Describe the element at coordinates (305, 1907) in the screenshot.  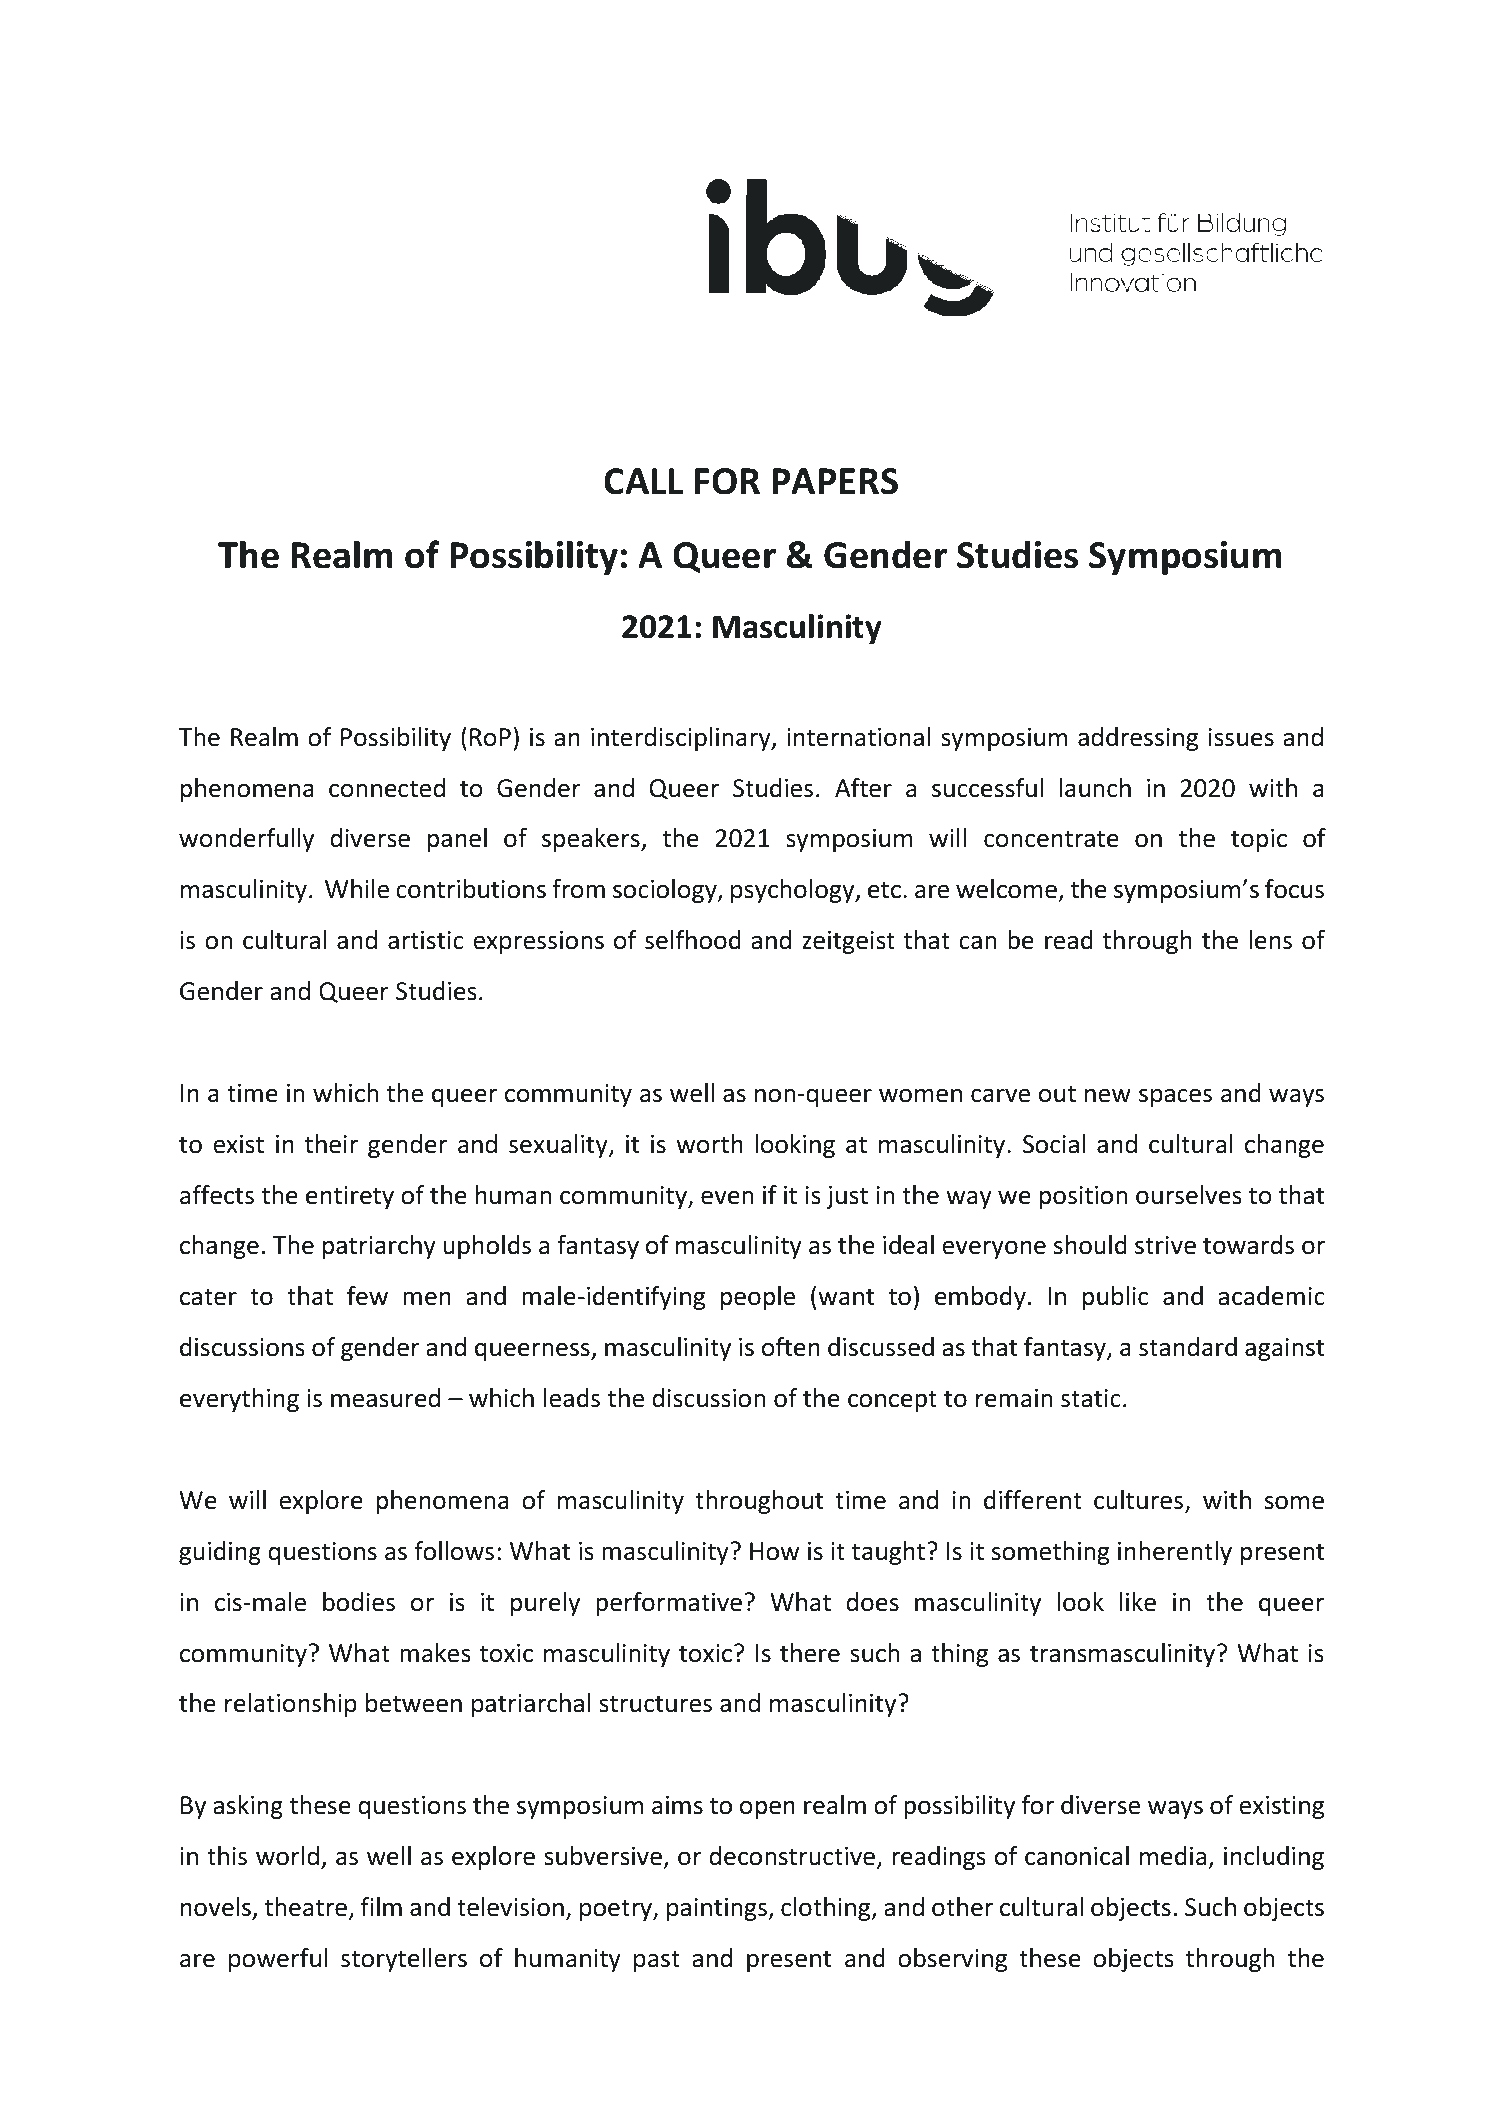
I see `theatre` at that location.
